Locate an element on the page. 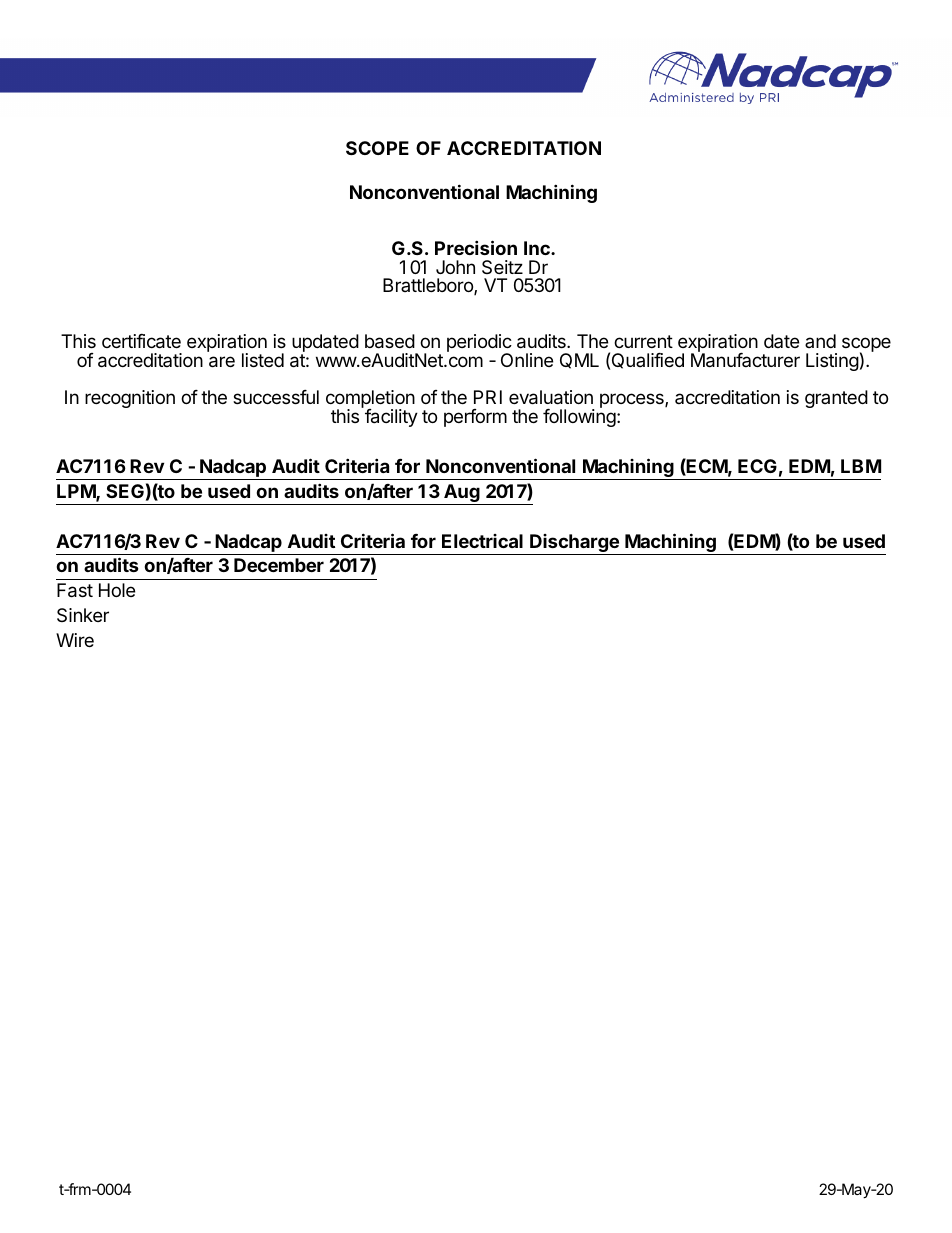  Sinker is located at coordinates (83, 615).
